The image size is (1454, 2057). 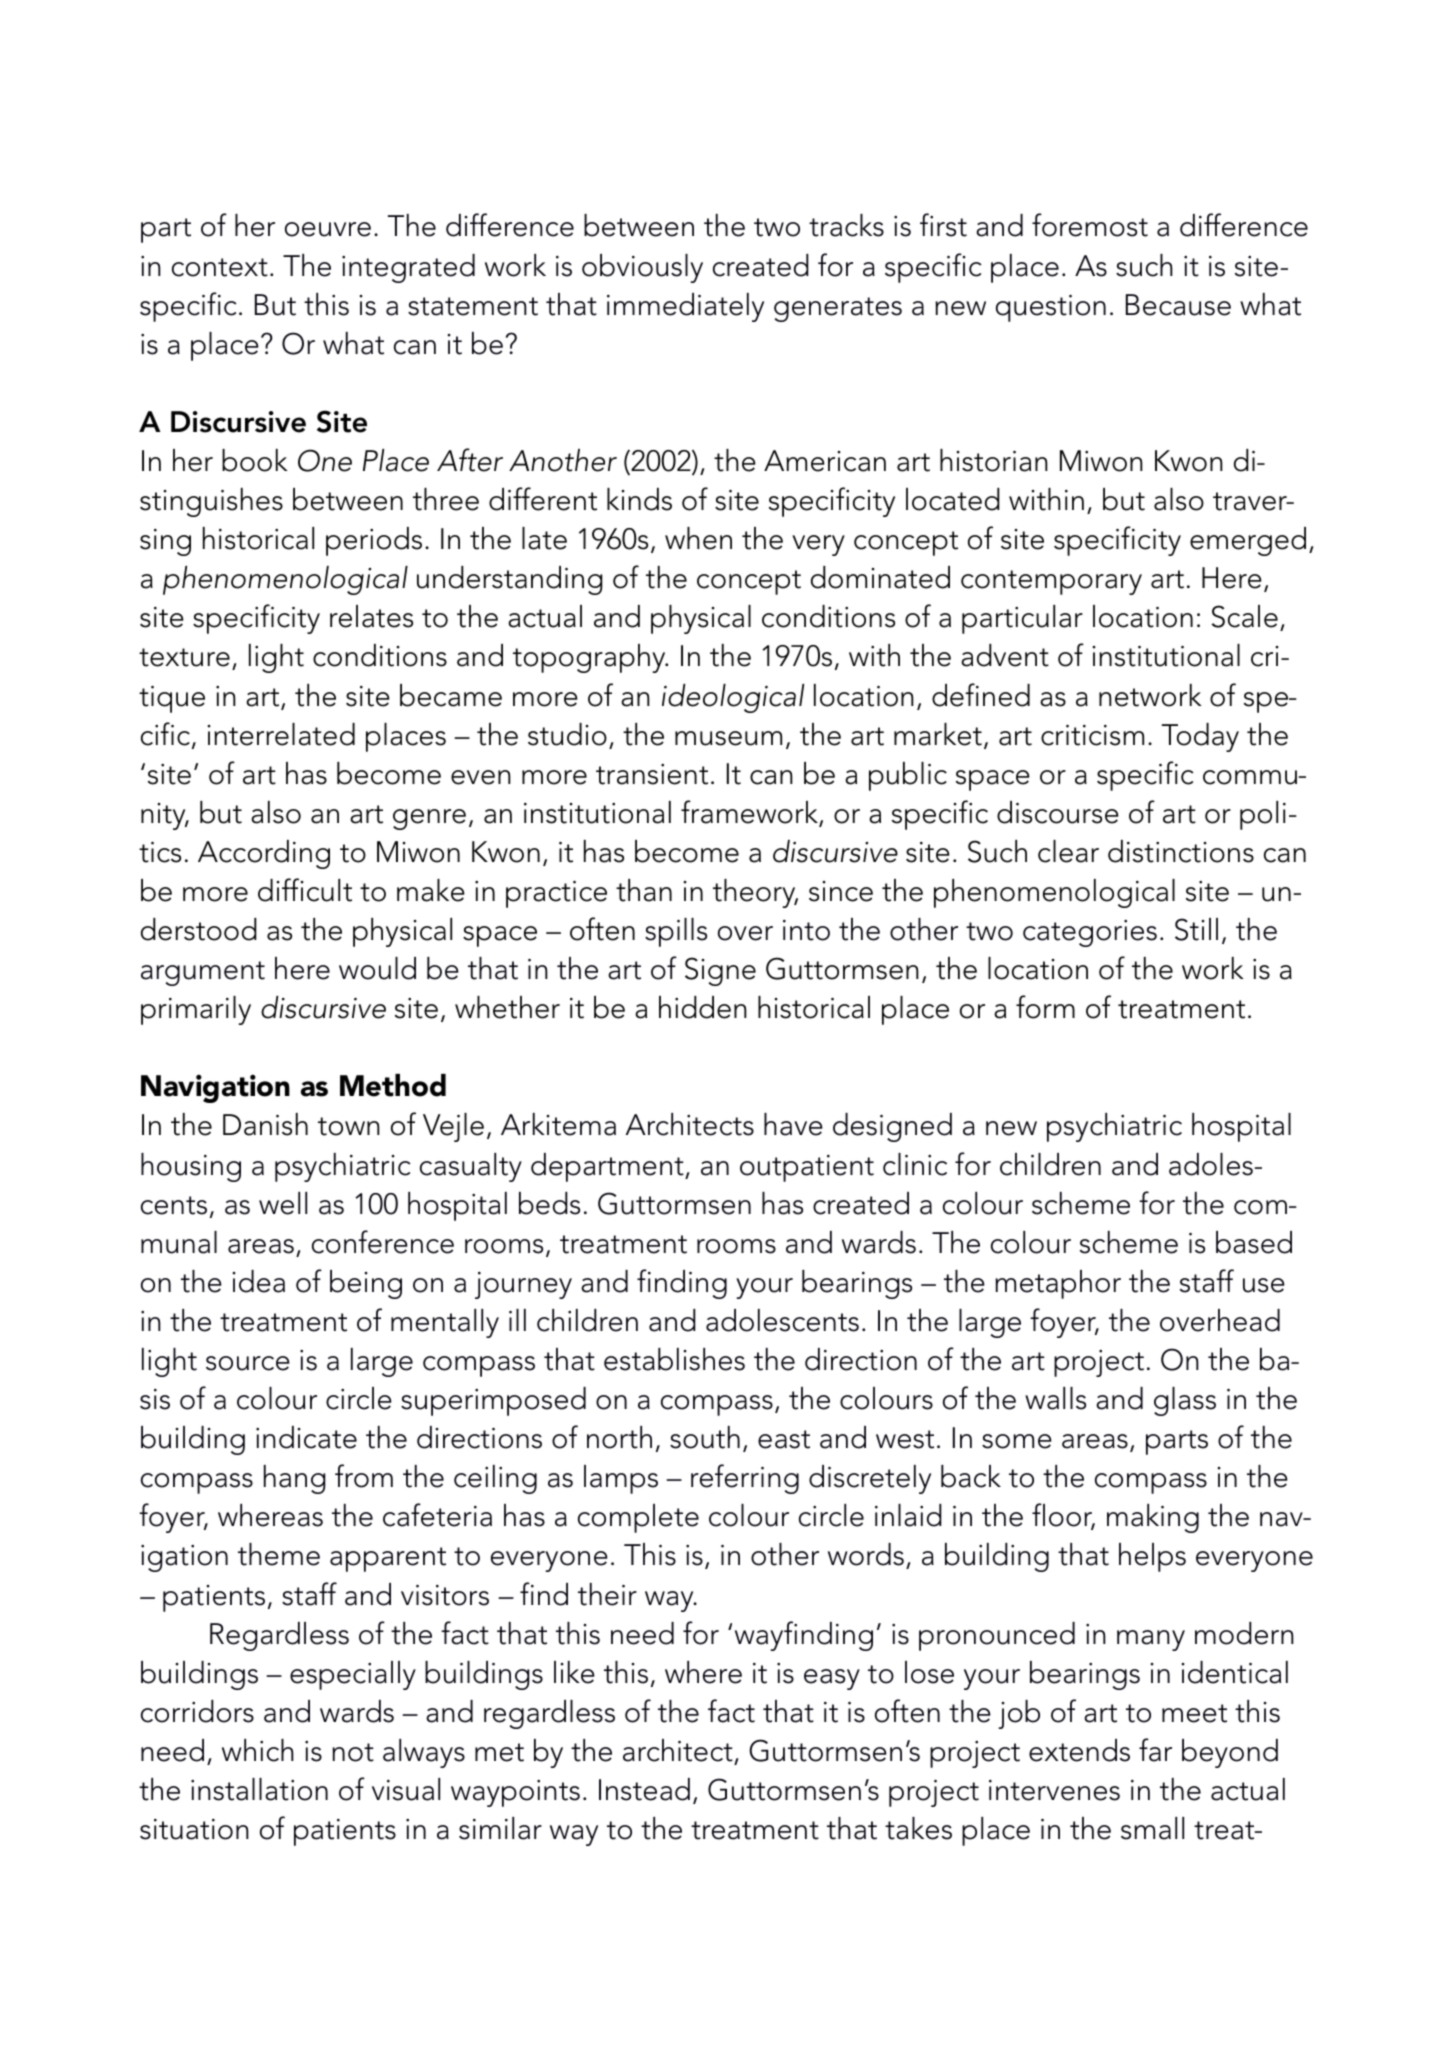 What do you see at coordinates (1178, 305) in the image?
I see `Because` at bounding box center [1178, 305].
